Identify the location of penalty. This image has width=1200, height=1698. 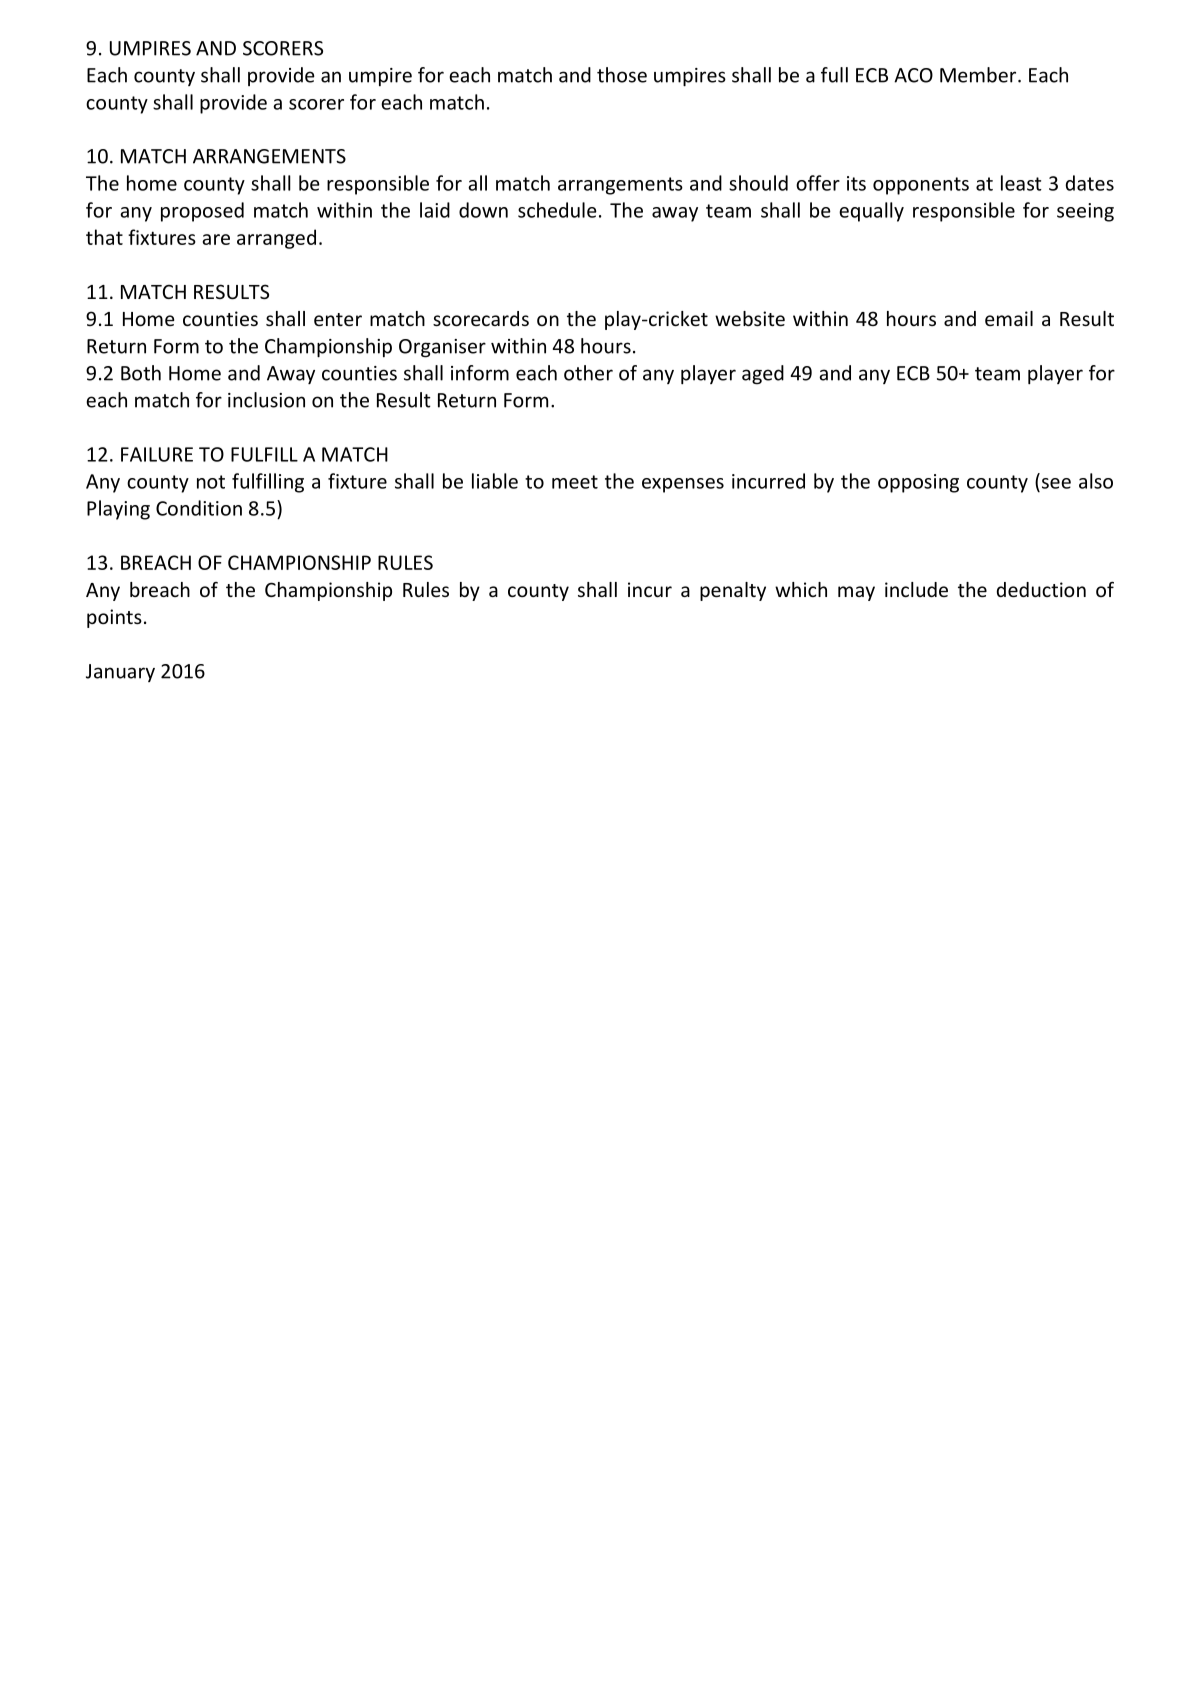
(733, 591).
